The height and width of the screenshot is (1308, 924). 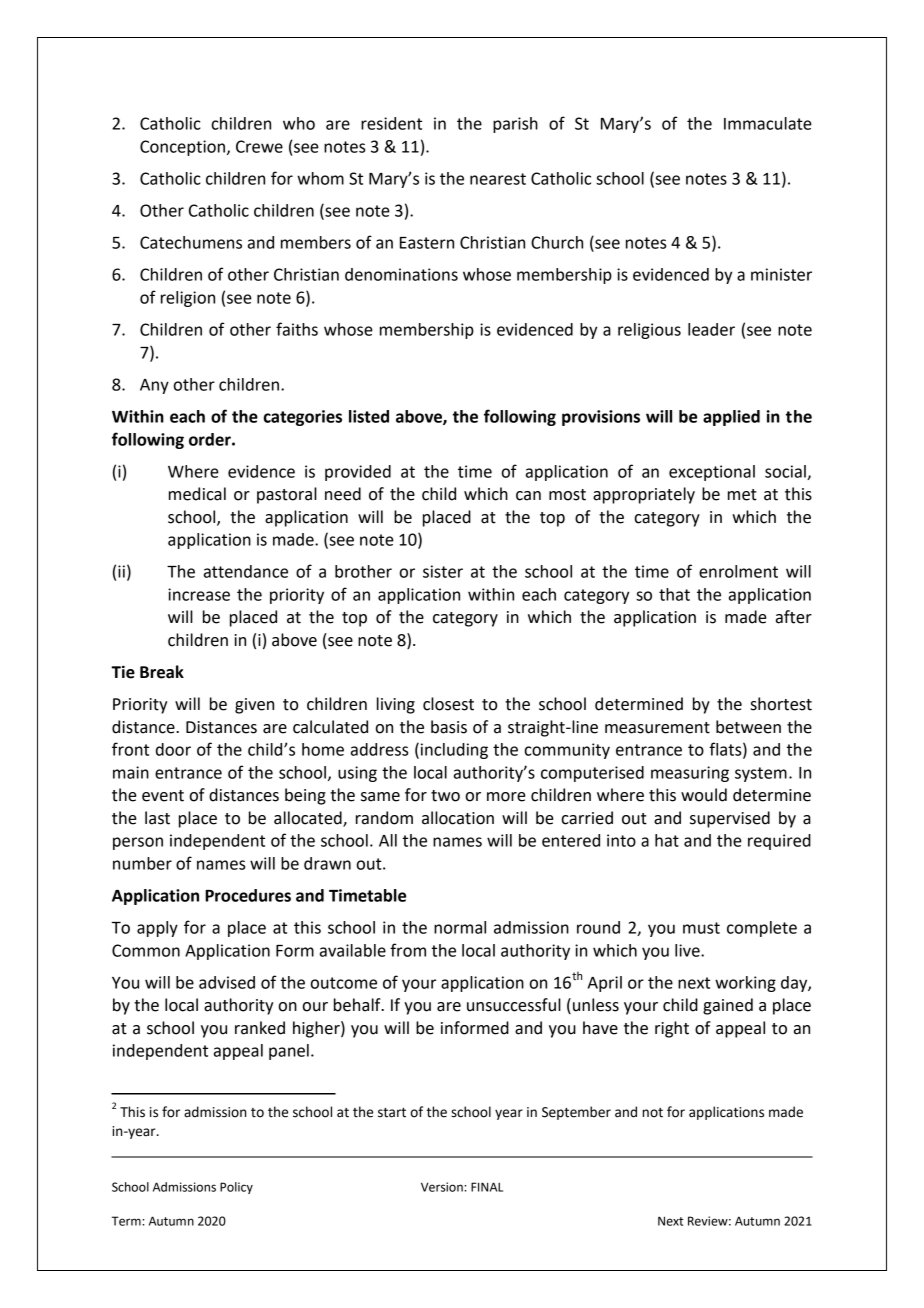 What do you see at coordinates (182, 148) in the screenshot?
I see `Conception` at bounding box center [182, 148].
